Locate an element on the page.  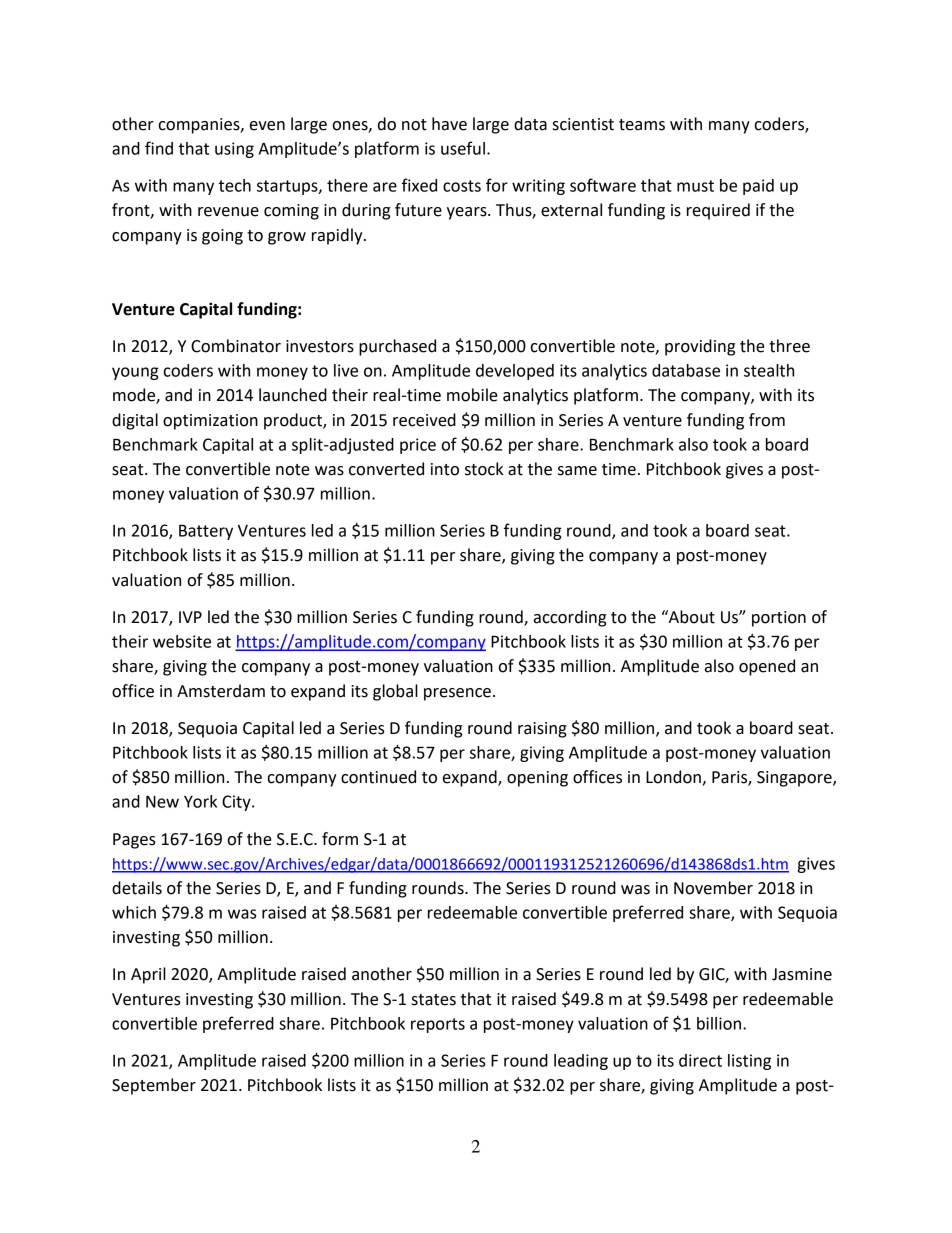
September is located at coordinates (154, 1086).
